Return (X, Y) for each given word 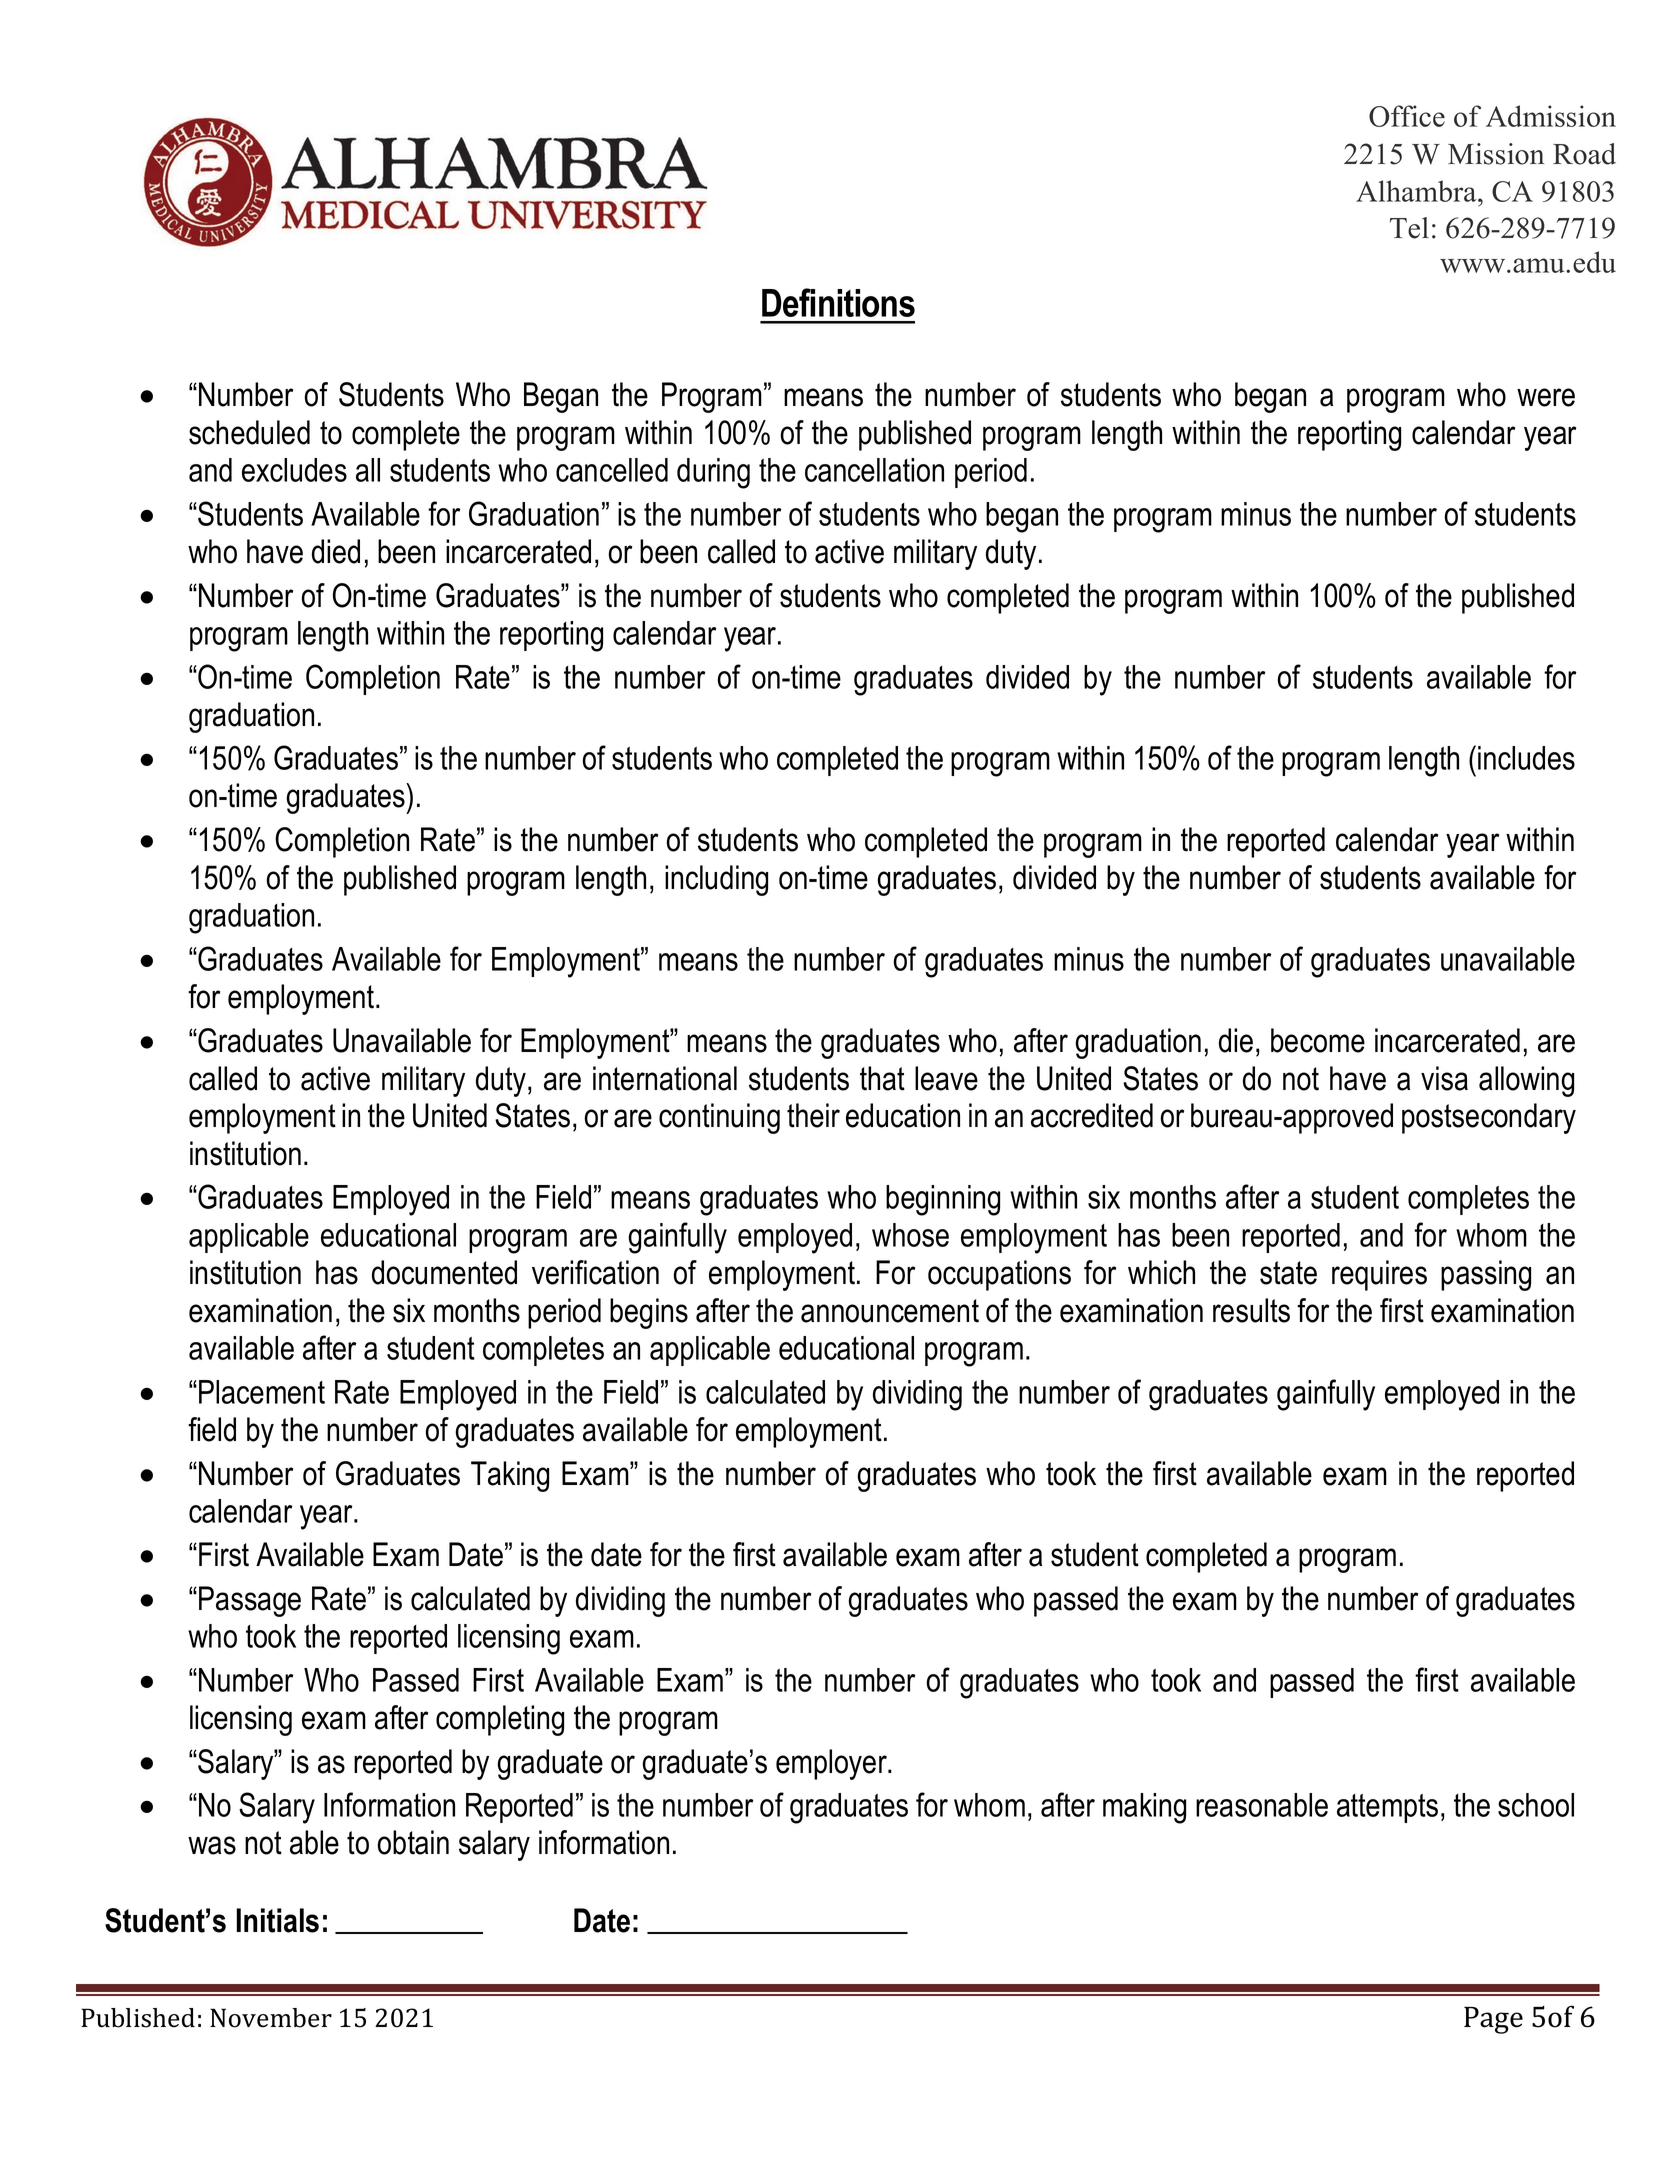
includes (1526, 758)
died (336, 551)
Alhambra (1417, 191)
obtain (413, 1842)
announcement (890, 1311)
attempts (1387, 1808)
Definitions (838, 302)
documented (444, 1272)
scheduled (249, 432)
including (716, 880)
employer (832, 1764)
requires (1379, 1275)
